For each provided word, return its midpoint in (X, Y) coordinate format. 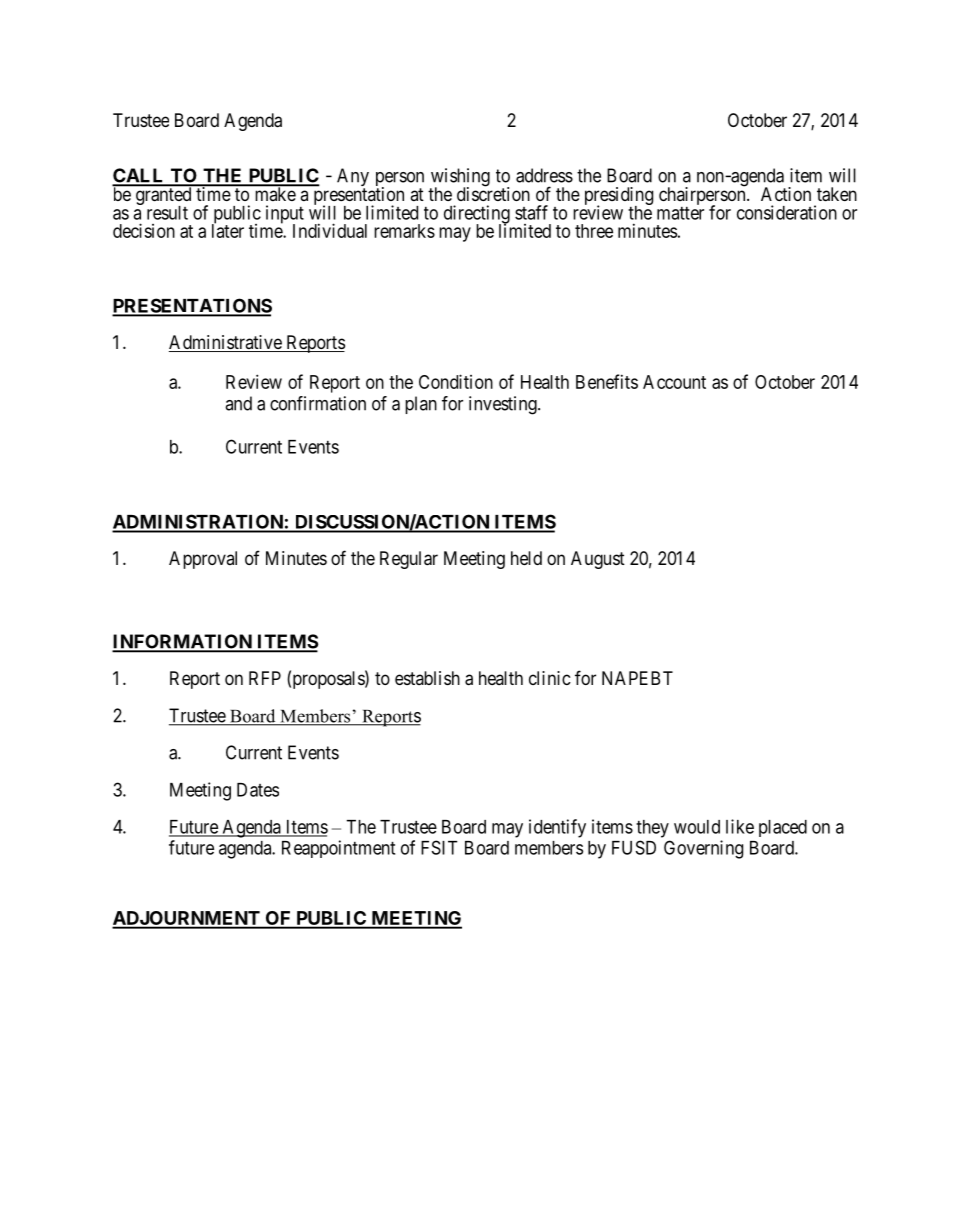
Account (674, 382)
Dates (258, 790)
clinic (550, 678)
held (526, 558)
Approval (203, 560)
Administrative (226, 343)
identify (557, 828)
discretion (493, 193)
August (598, 560)
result (167, 213)
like (740, 826)
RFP (265, 678)
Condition (456, 381)
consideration (787, 212)
